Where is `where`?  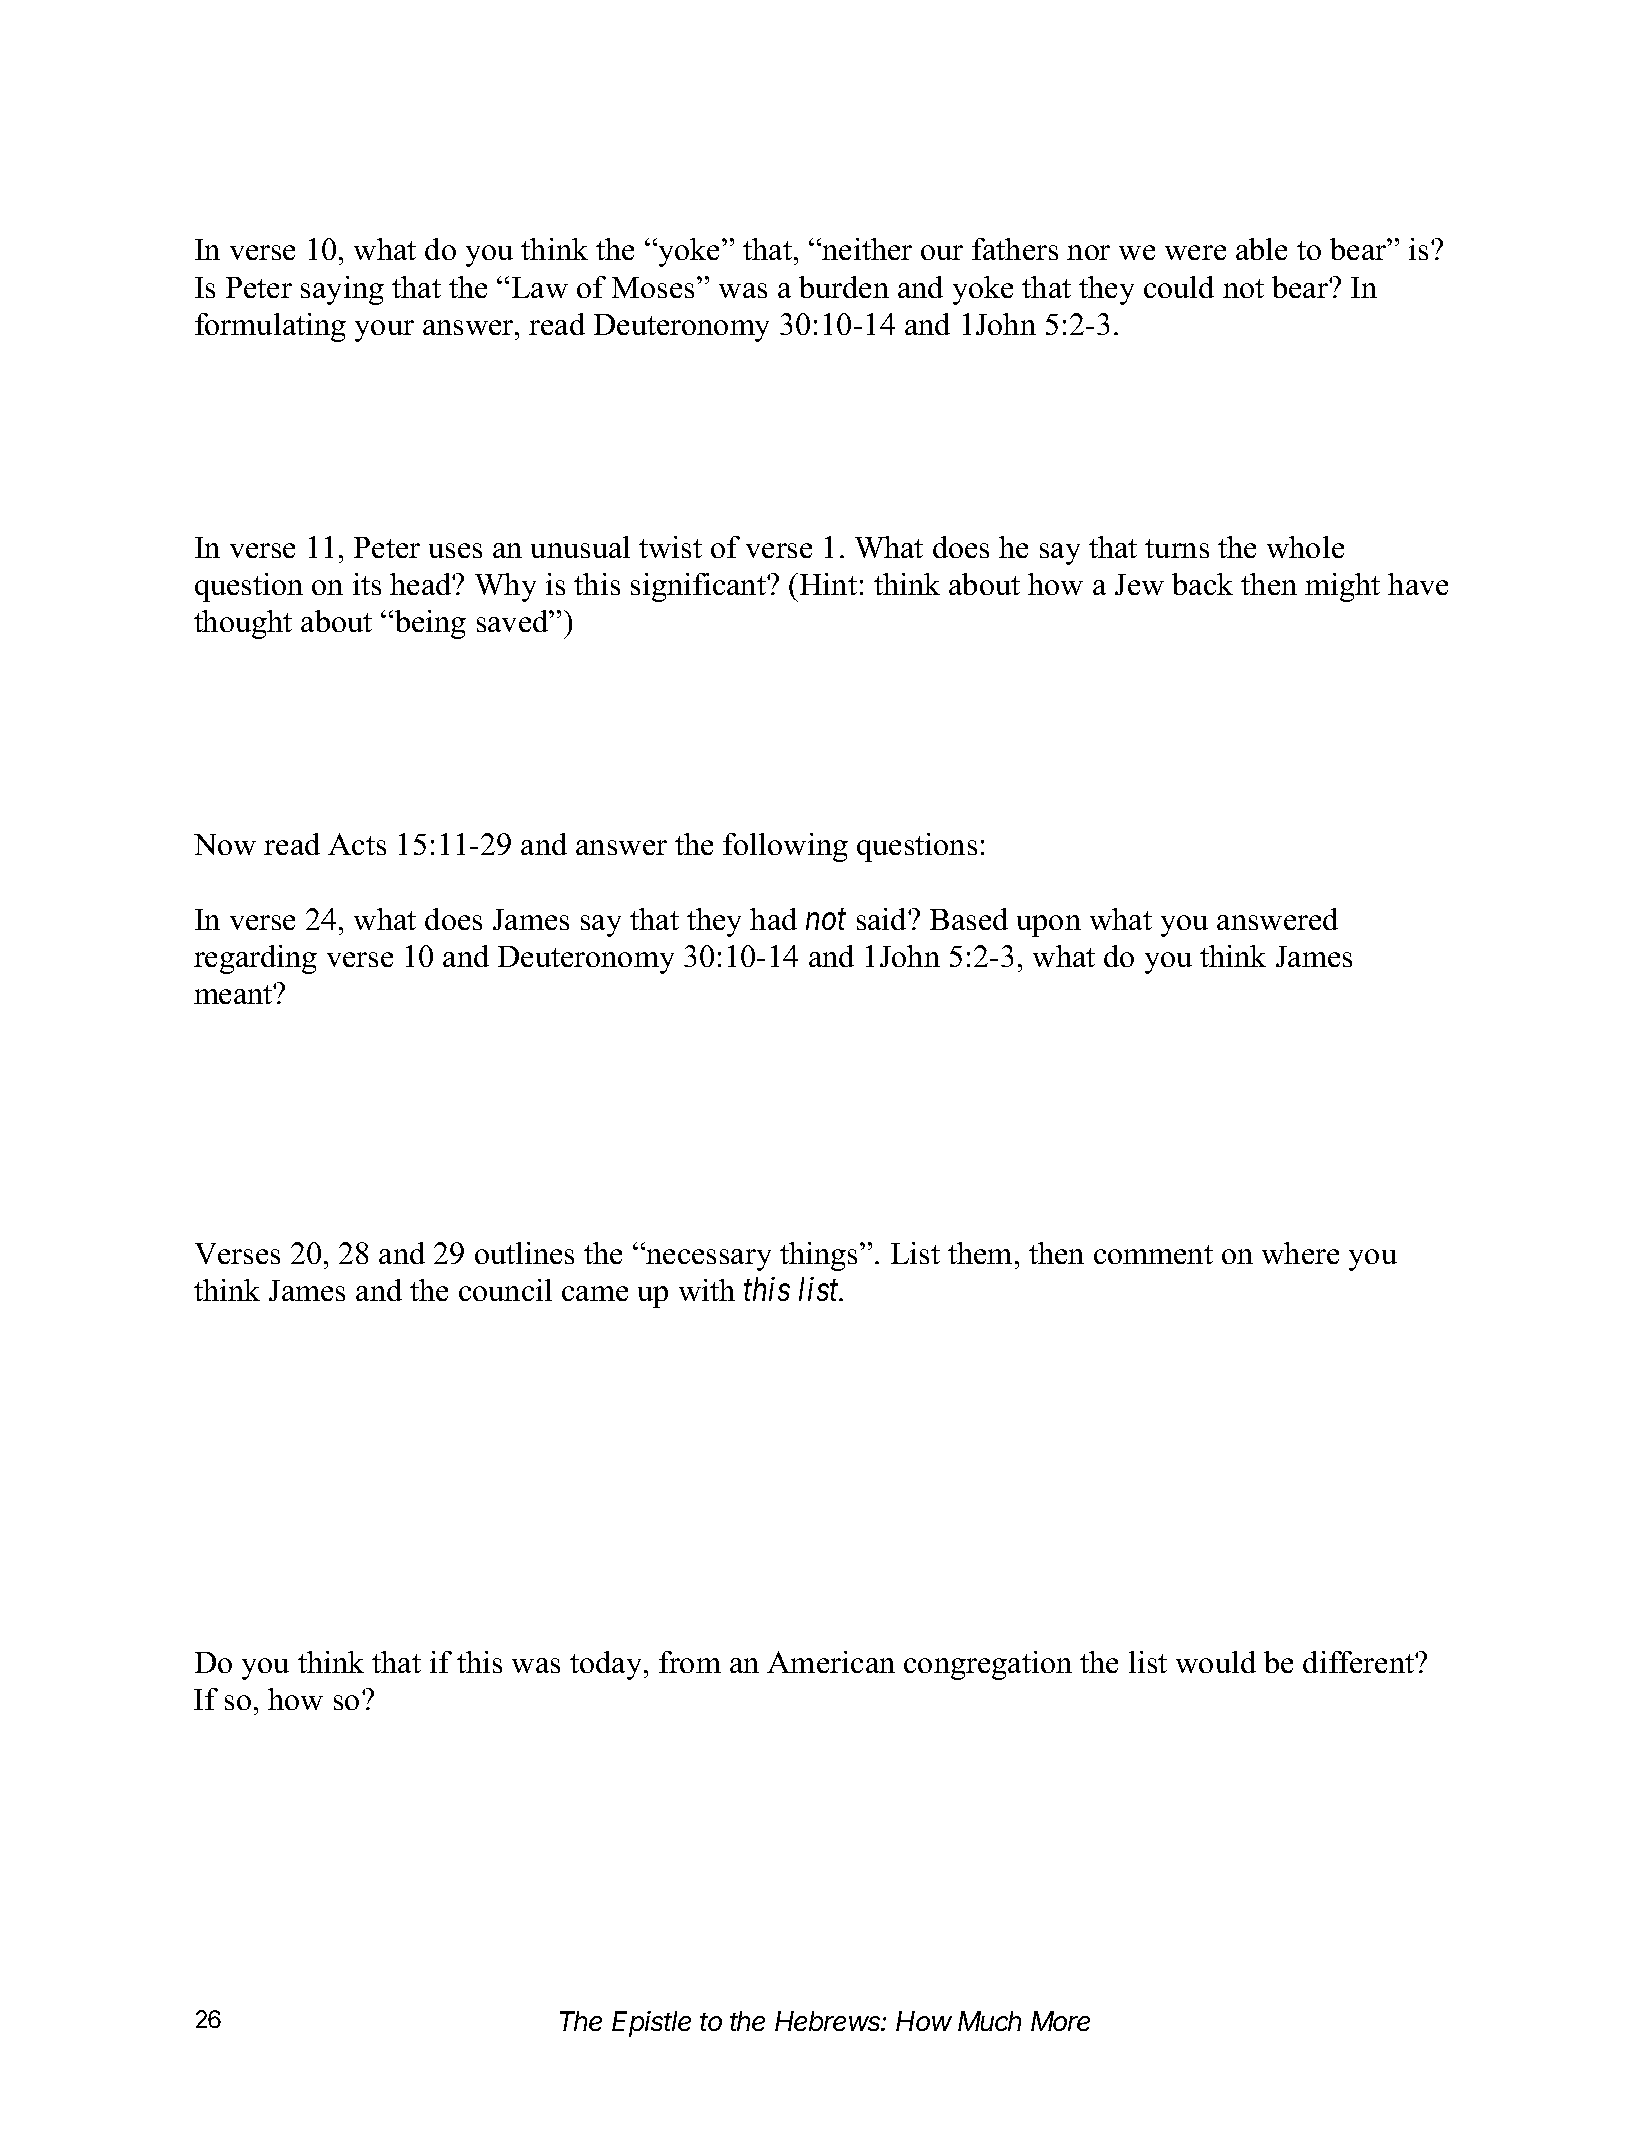 where is located at coordinates (1300, 1253).
